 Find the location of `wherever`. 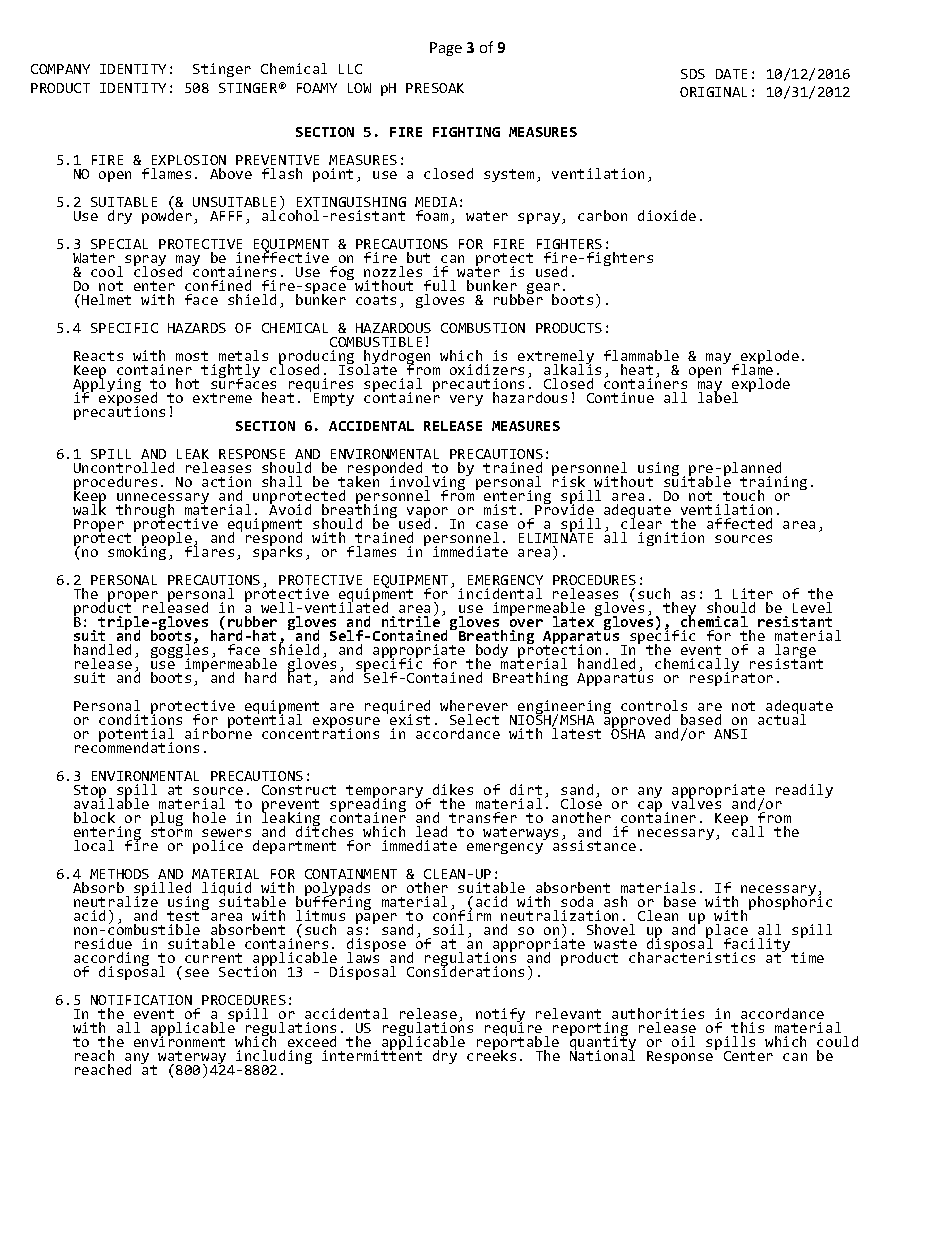

wherever is located at coordinates (474, 705).
